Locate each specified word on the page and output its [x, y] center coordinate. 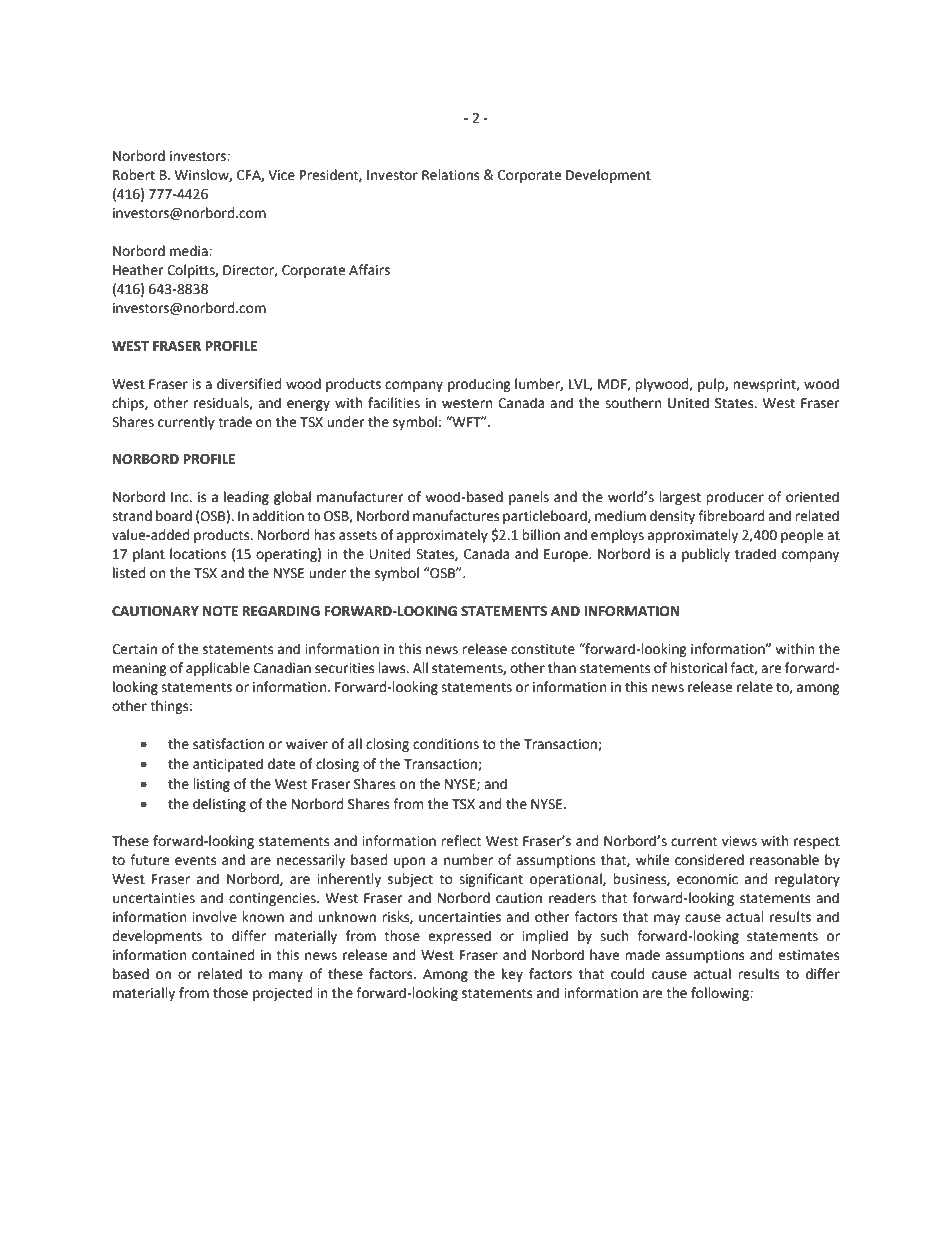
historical [698, 668]
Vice [281, 175]
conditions [446, 744]
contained [223, 955]
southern [633, 403]
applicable [218, 669]
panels [529, 498]
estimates [808, 955]
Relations [450, 175]
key [512, 975]
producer [735, 498]
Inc [181, 497]
